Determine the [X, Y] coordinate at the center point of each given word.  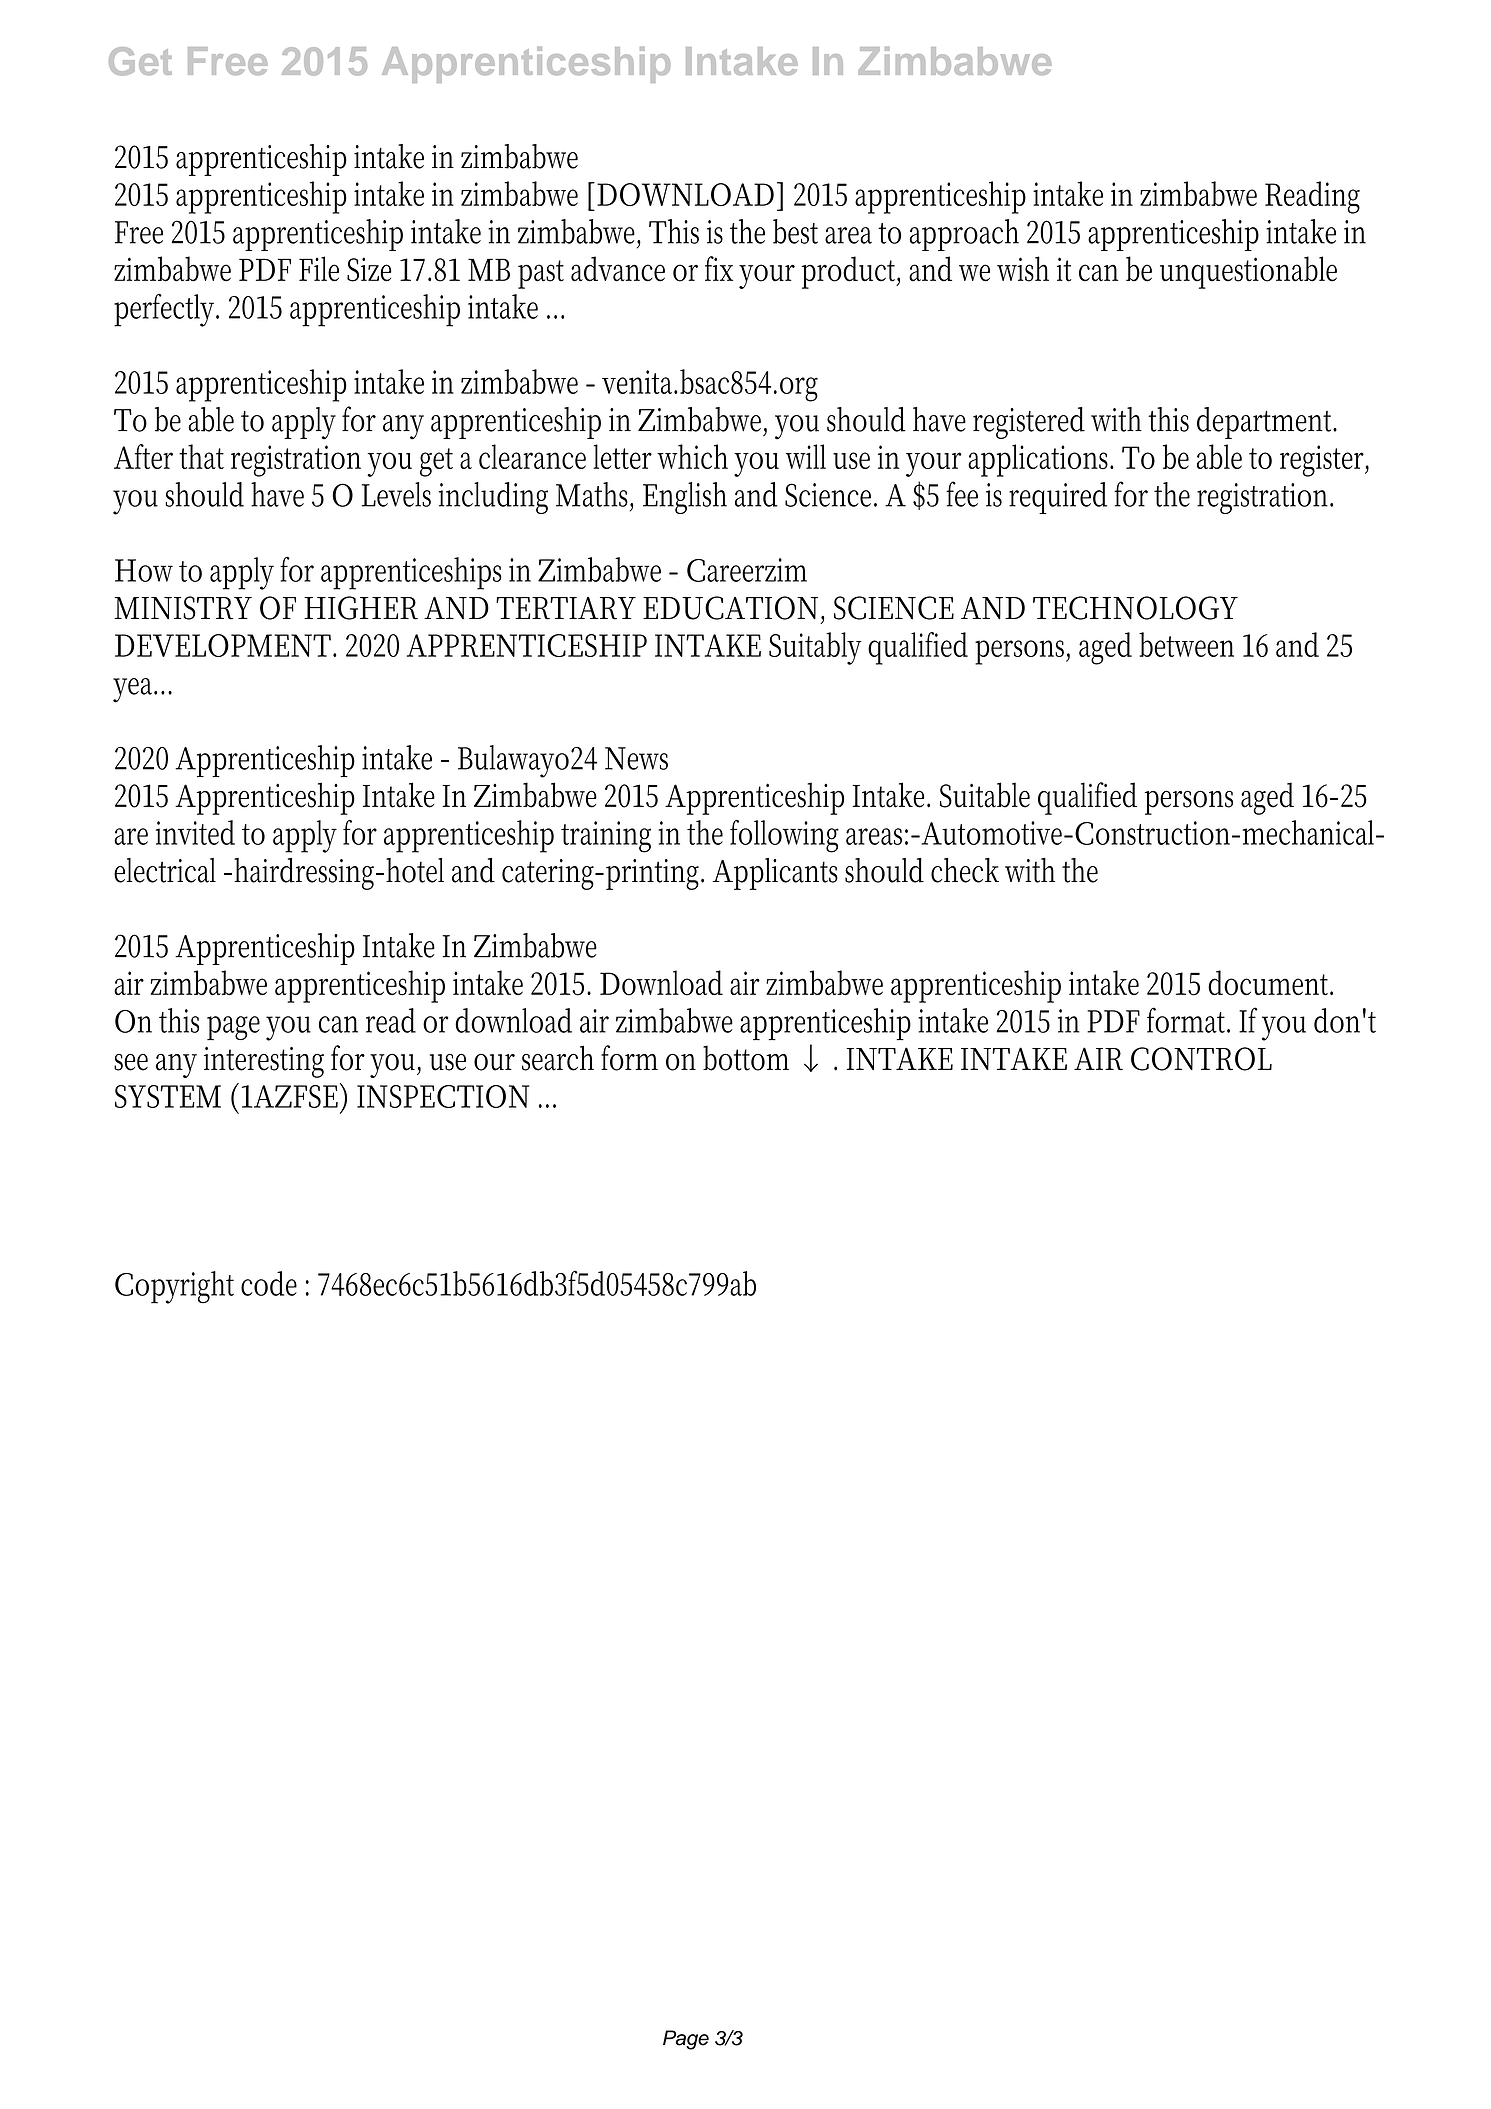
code [269, 1283]
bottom [746, 1058]
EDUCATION [732, 608]
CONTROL [1201, 1059]
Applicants [775, 874]
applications [1041, 460]
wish [1023, 269]
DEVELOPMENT [225, 645]
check [965, 870]
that [201, 456]
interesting [264, 1062]
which [692, 456]
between [1186, 644]
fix [719, 268]
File [319, 269]
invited [195, 832]
